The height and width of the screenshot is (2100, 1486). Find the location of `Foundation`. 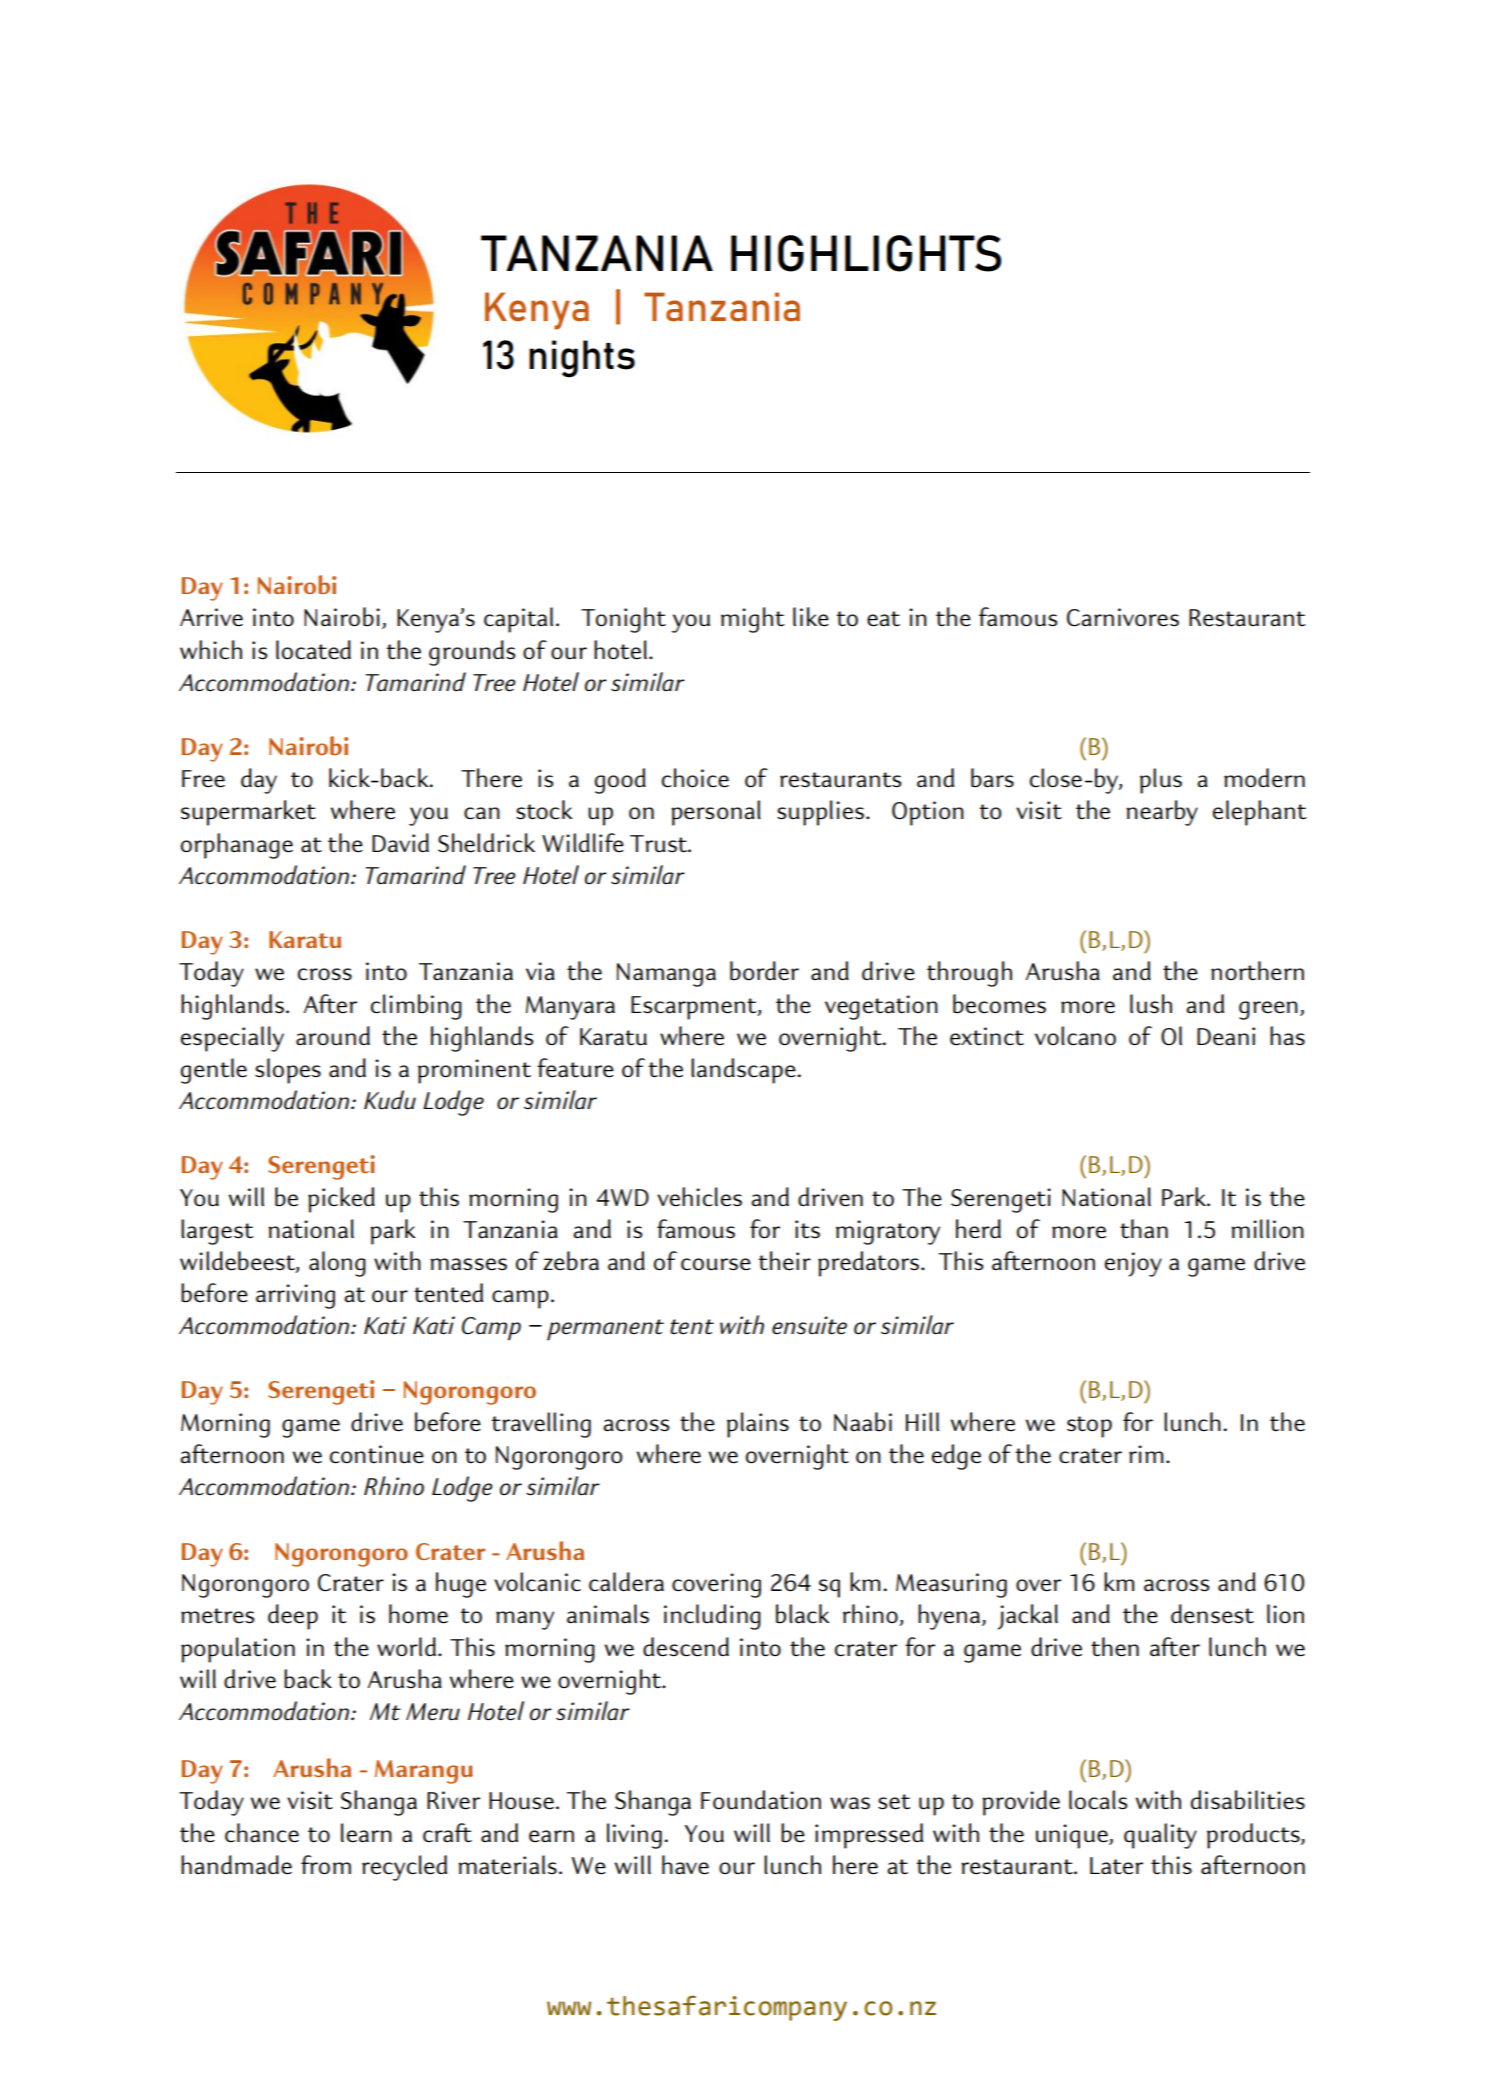

Foundation is located at coordinates (761, 1800).
